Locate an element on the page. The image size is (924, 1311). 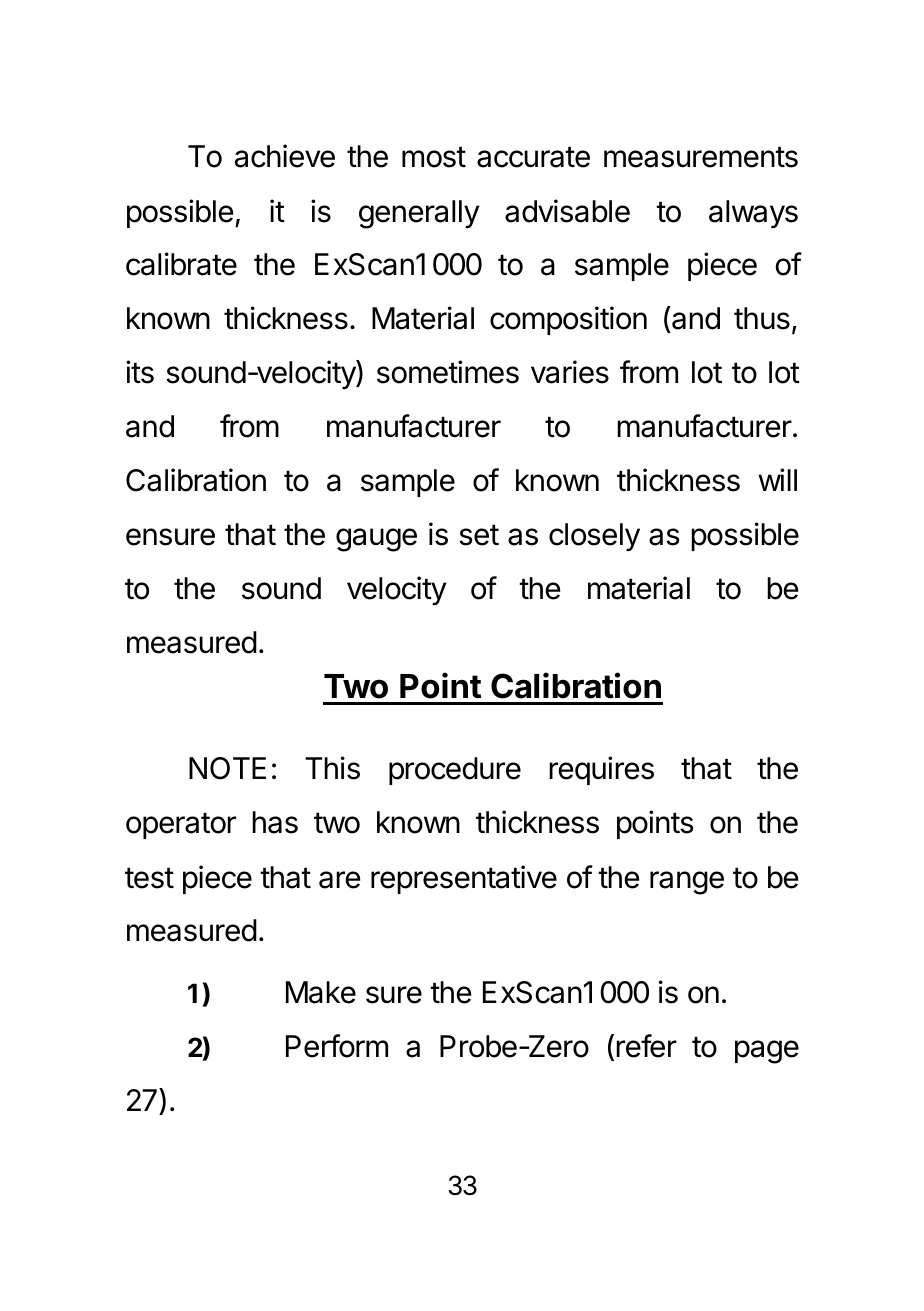
most is located at coordinates (434, 157).
